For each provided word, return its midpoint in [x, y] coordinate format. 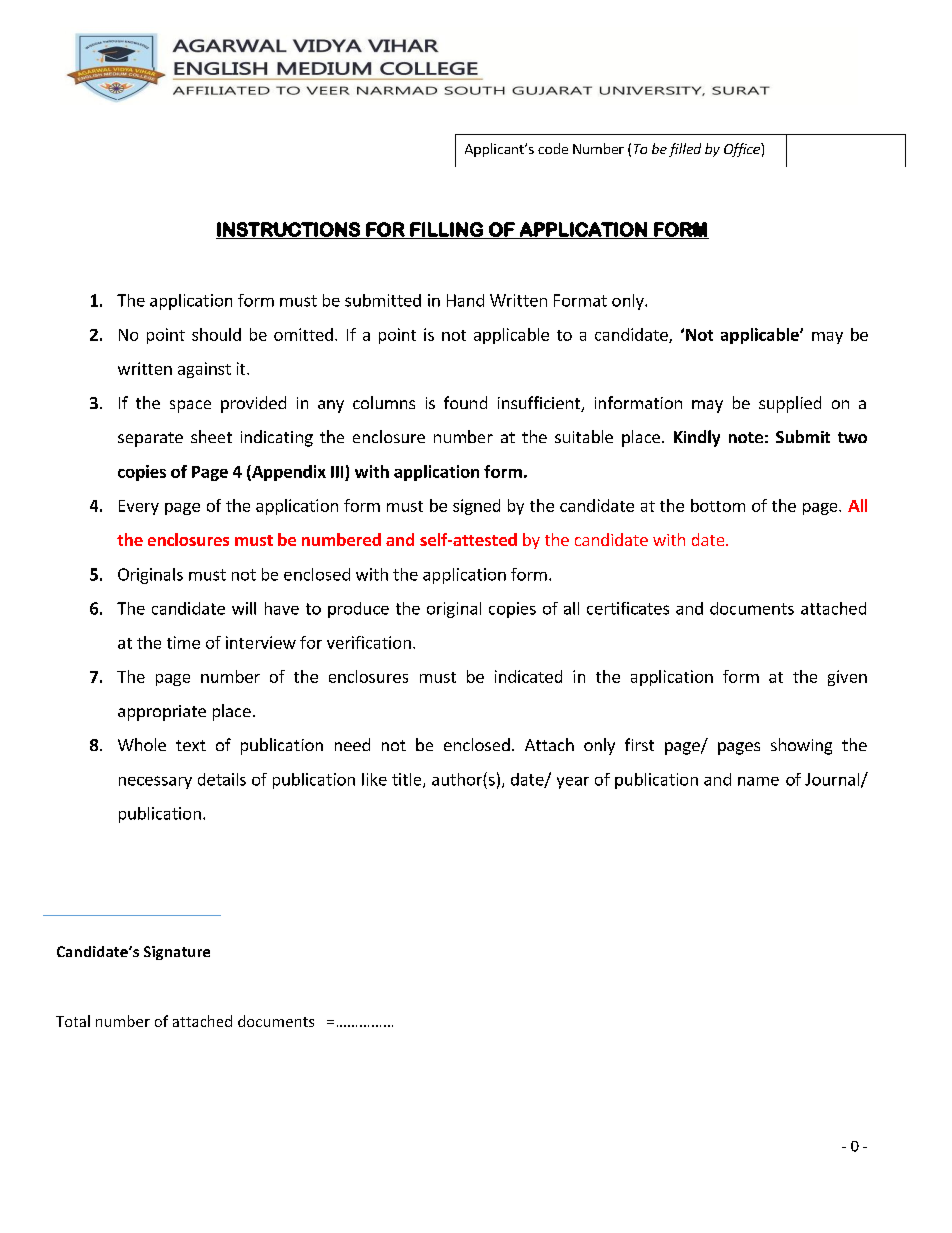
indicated [528, 676]
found [465, 402]
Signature [177, 953]
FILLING [446, 230]
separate [150, 439]
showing [801, 746]
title [406, 779]
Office [743, 150]
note [746, 437]
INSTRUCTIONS [289, 230]
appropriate [162, 713]
